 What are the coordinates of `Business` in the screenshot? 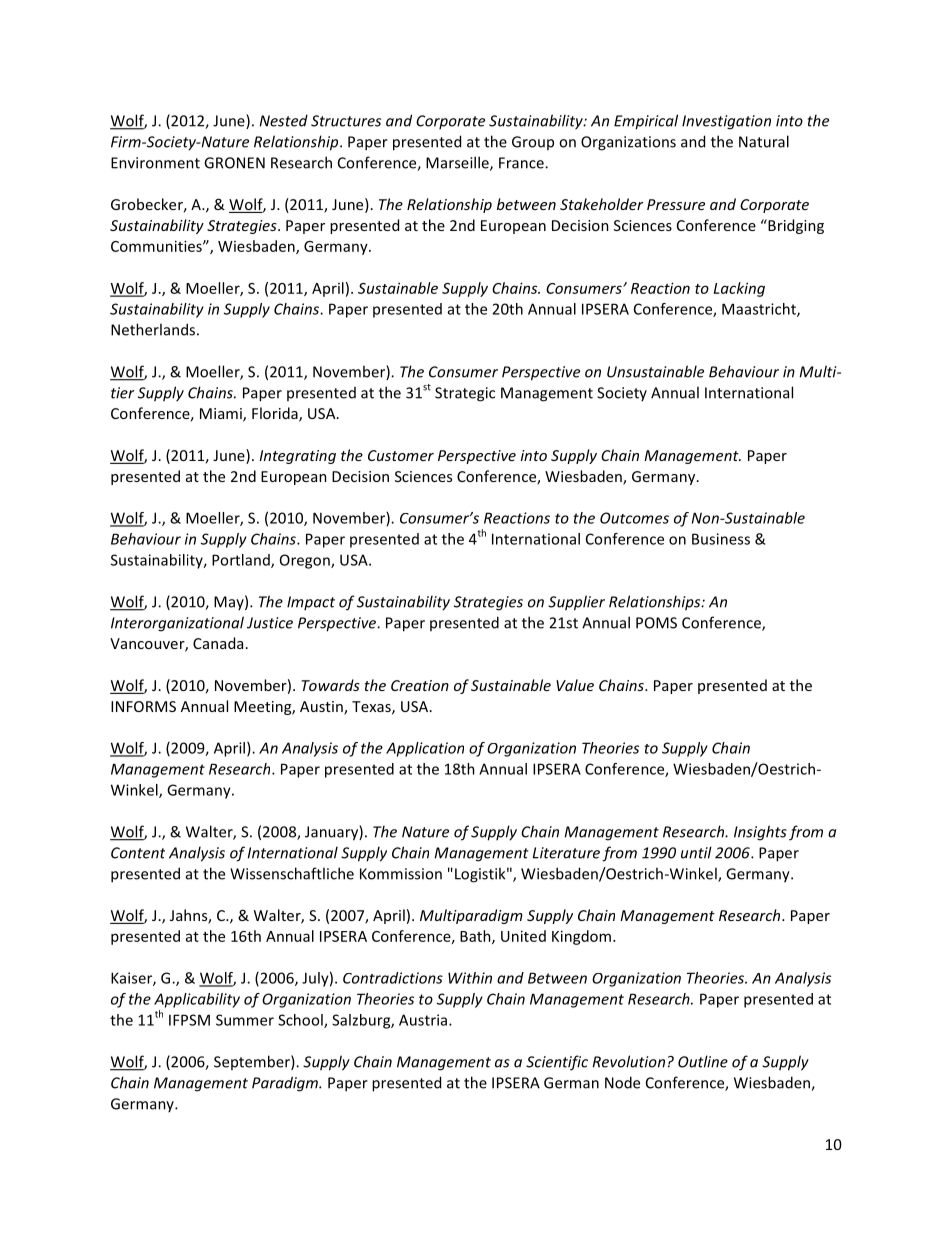 It's located at (721, 539).
